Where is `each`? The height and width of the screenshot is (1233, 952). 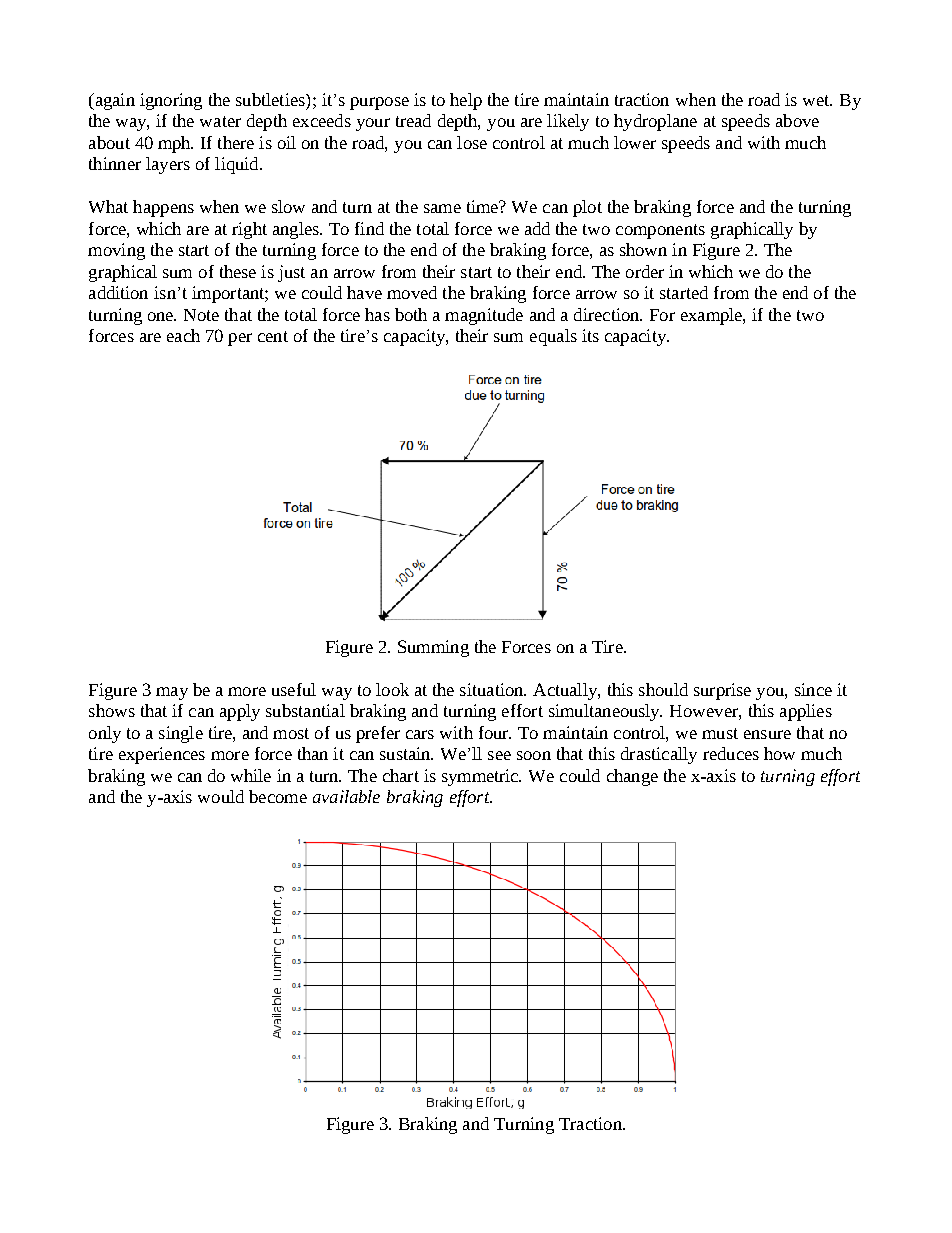 each is located at coordinates (183, 335).
